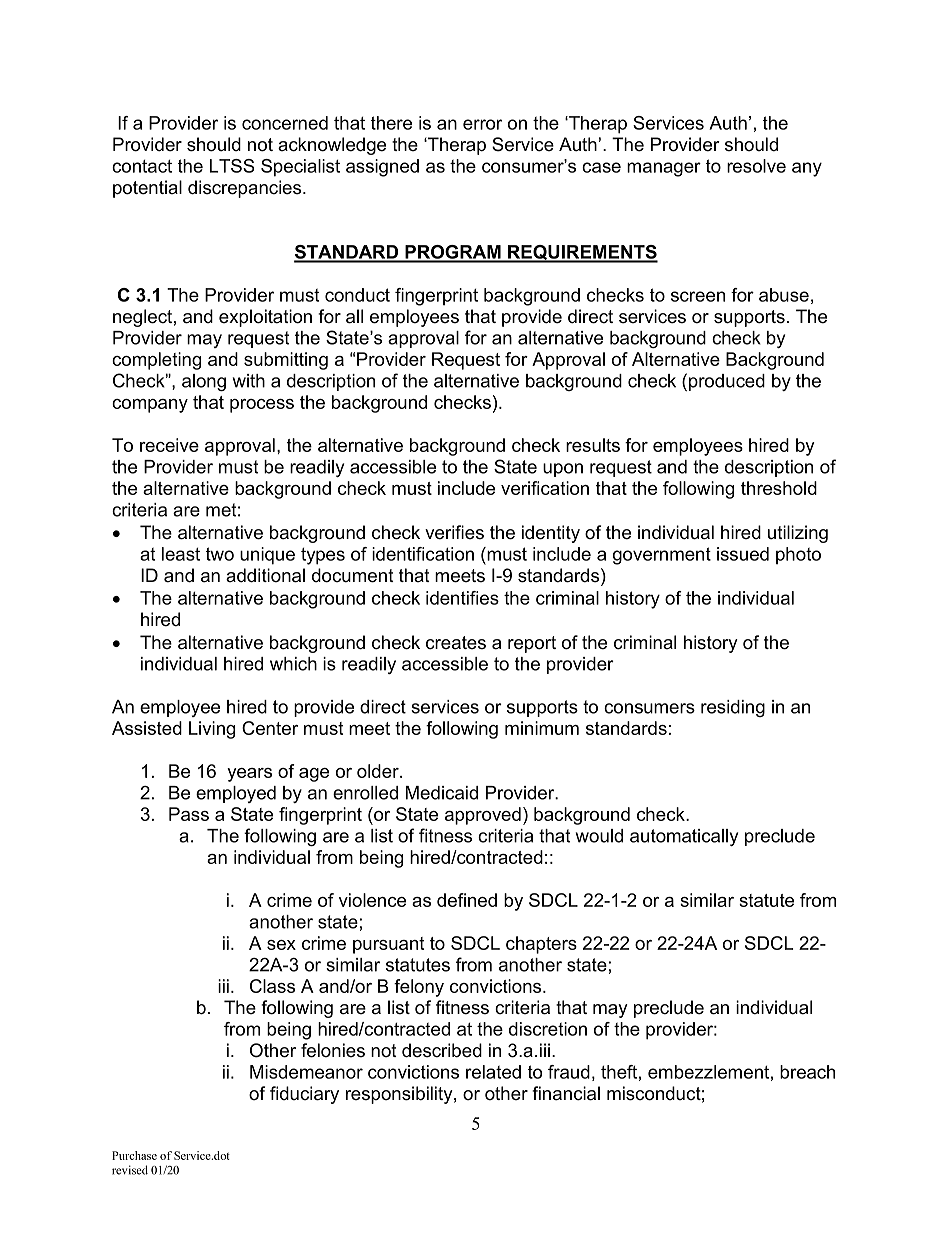 Image resolution: width=952 pixels, height=1233 pixels. What do you see at coordinates (756, 166) in the screenshot?
I see `resolve` at bounding box center [756, 166].
